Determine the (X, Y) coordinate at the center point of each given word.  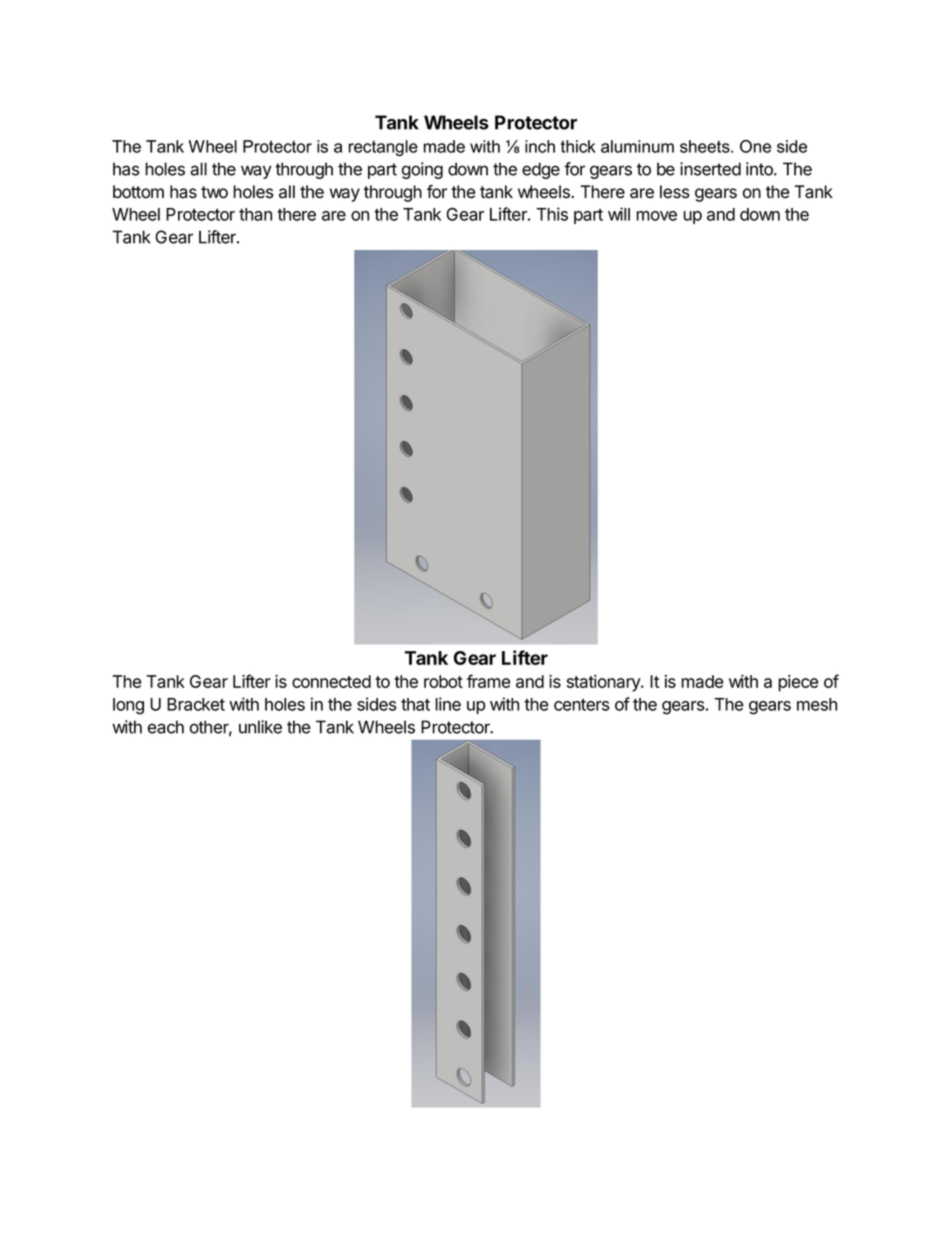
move (656, 216)
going (422, 170)
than (255, 214)
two (214, 192)
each (166, 727)
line (448, 704)
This (552, 214)
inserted (710, 169)
